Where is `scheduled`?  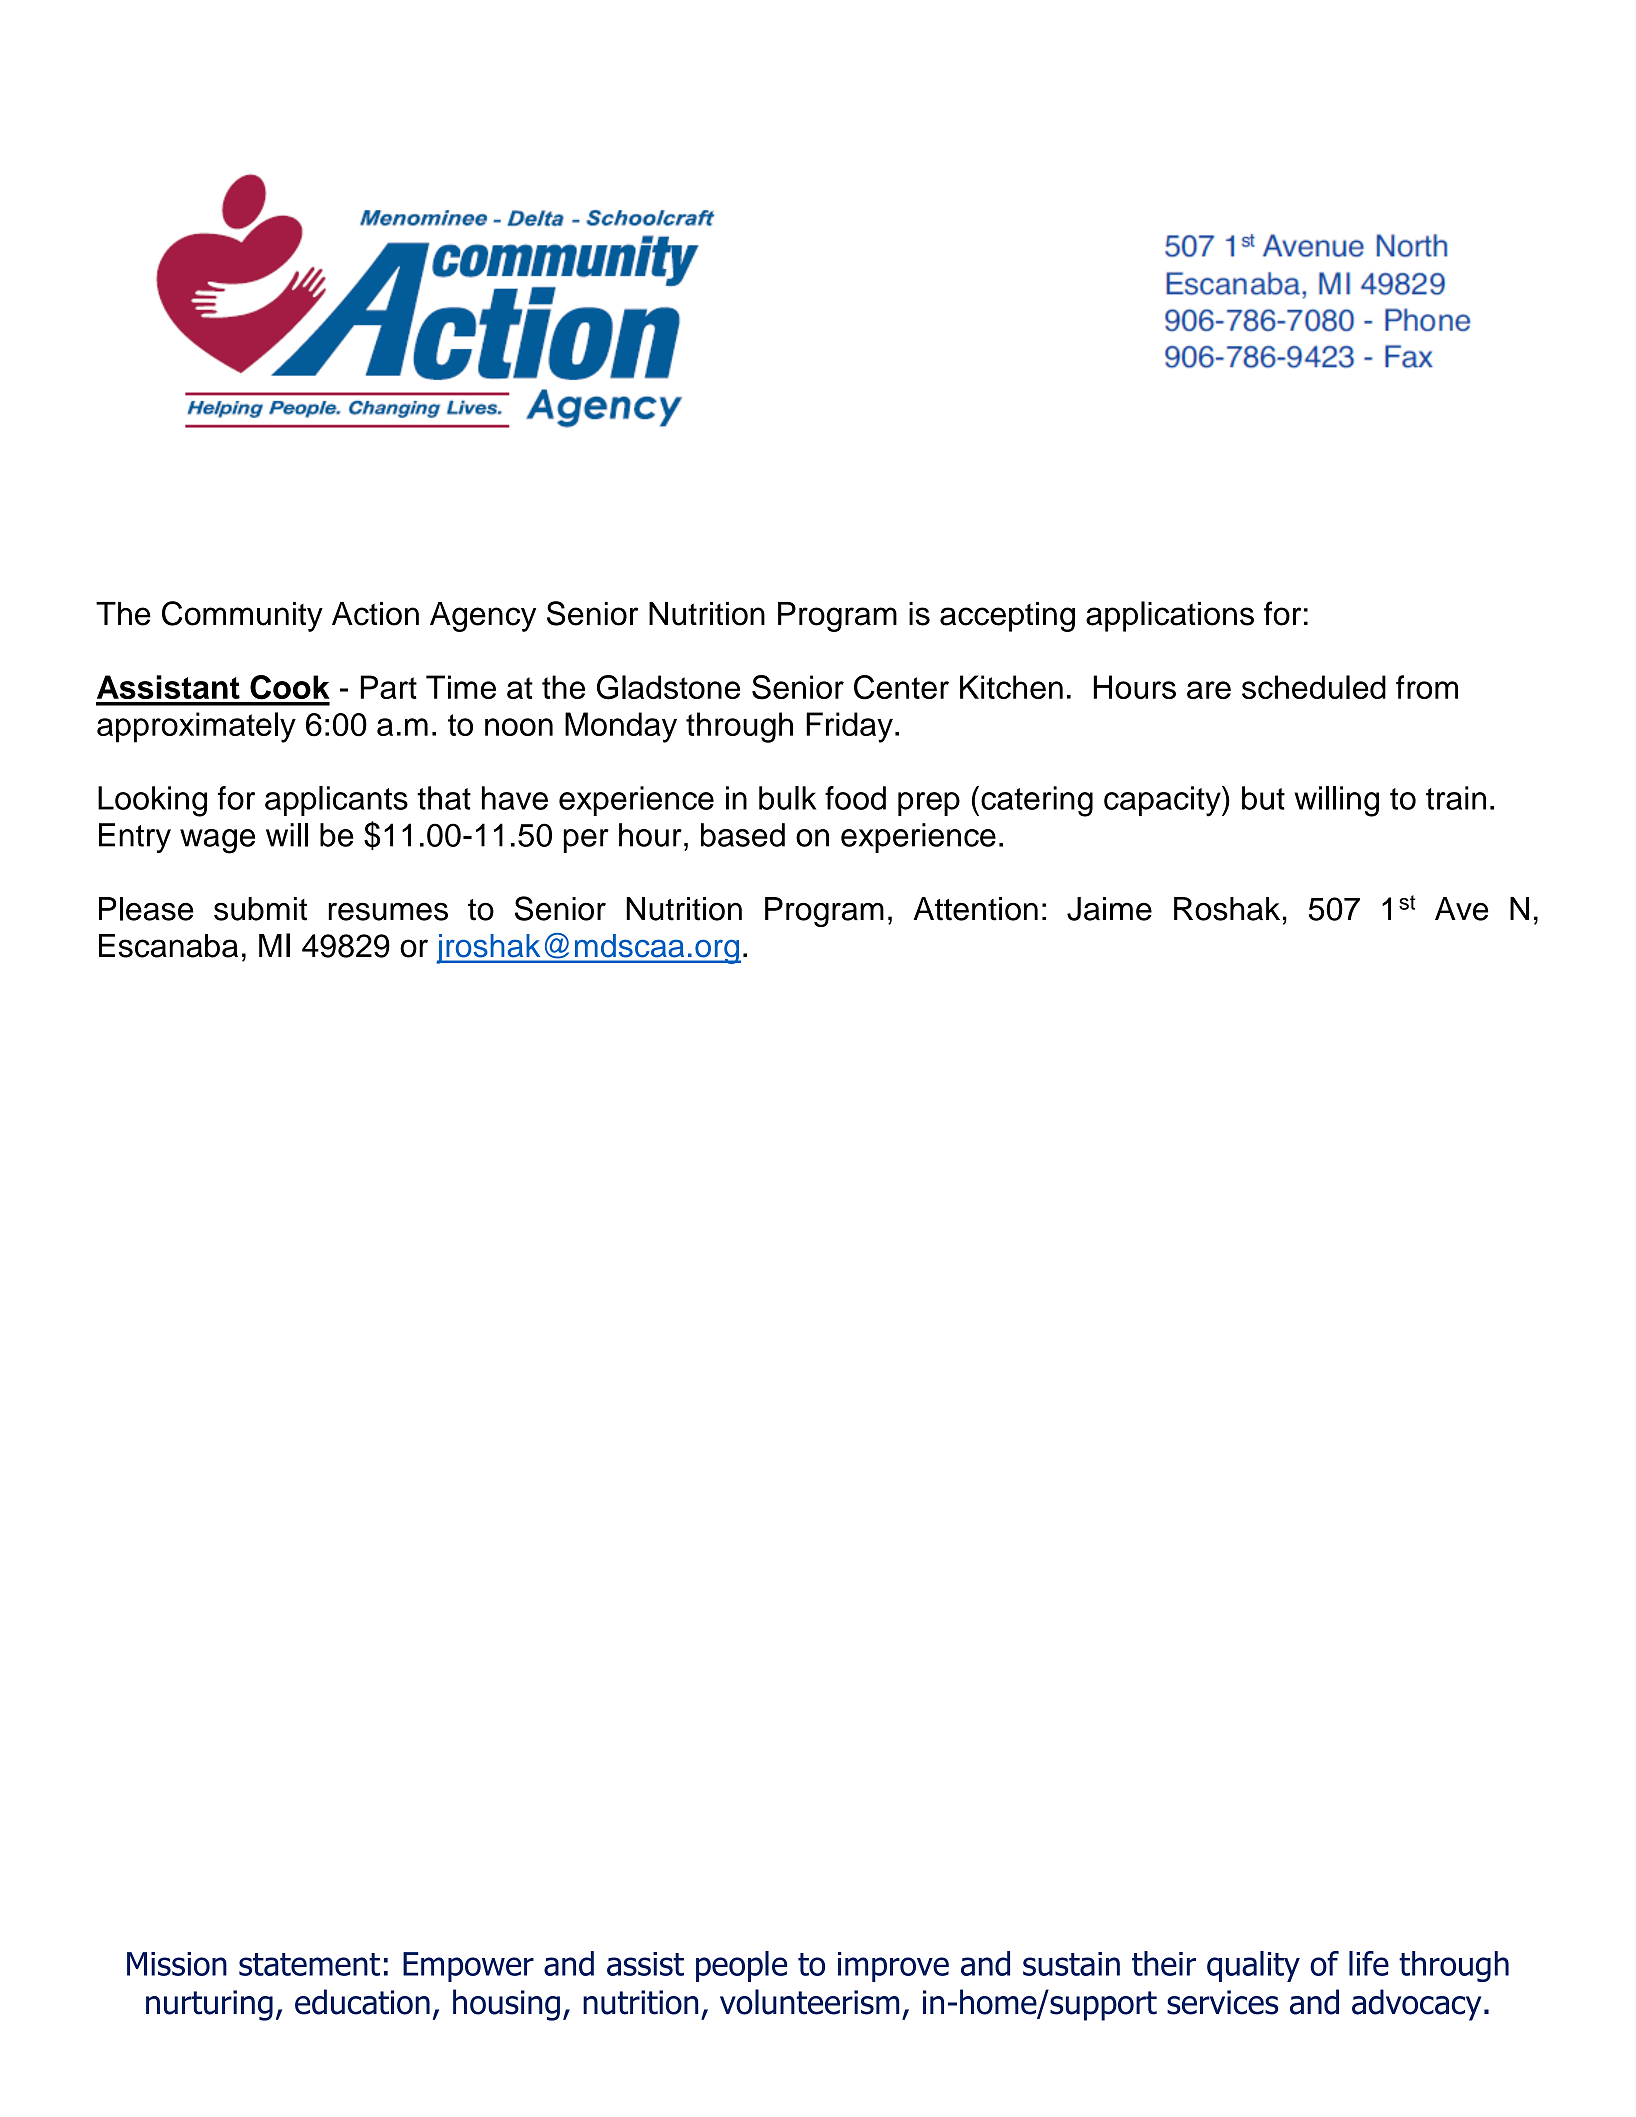 scheduled is located at coordinates (1314, 687).
